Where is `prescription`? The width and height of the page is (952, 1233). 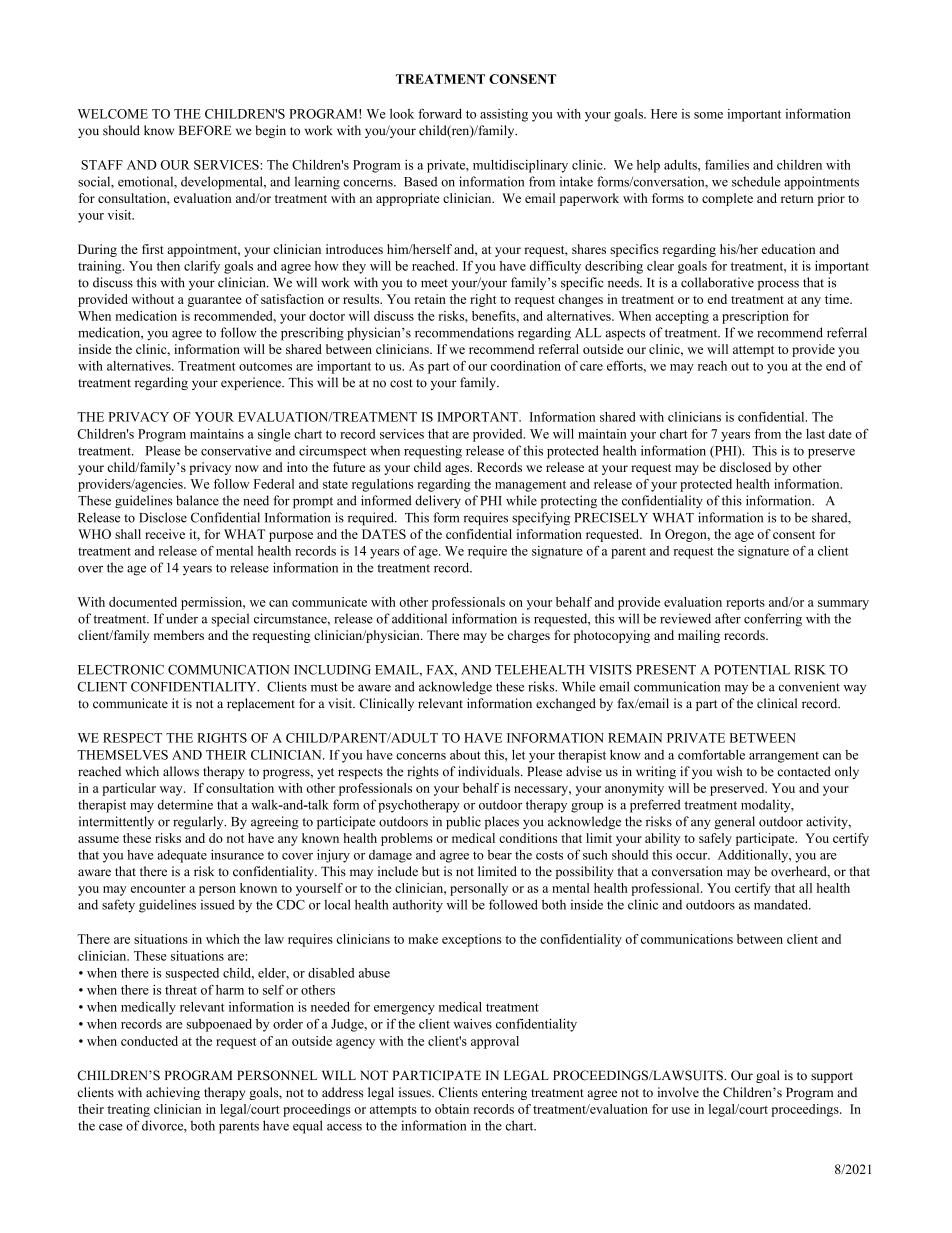
prescription is located at coordinates (755, 317).
